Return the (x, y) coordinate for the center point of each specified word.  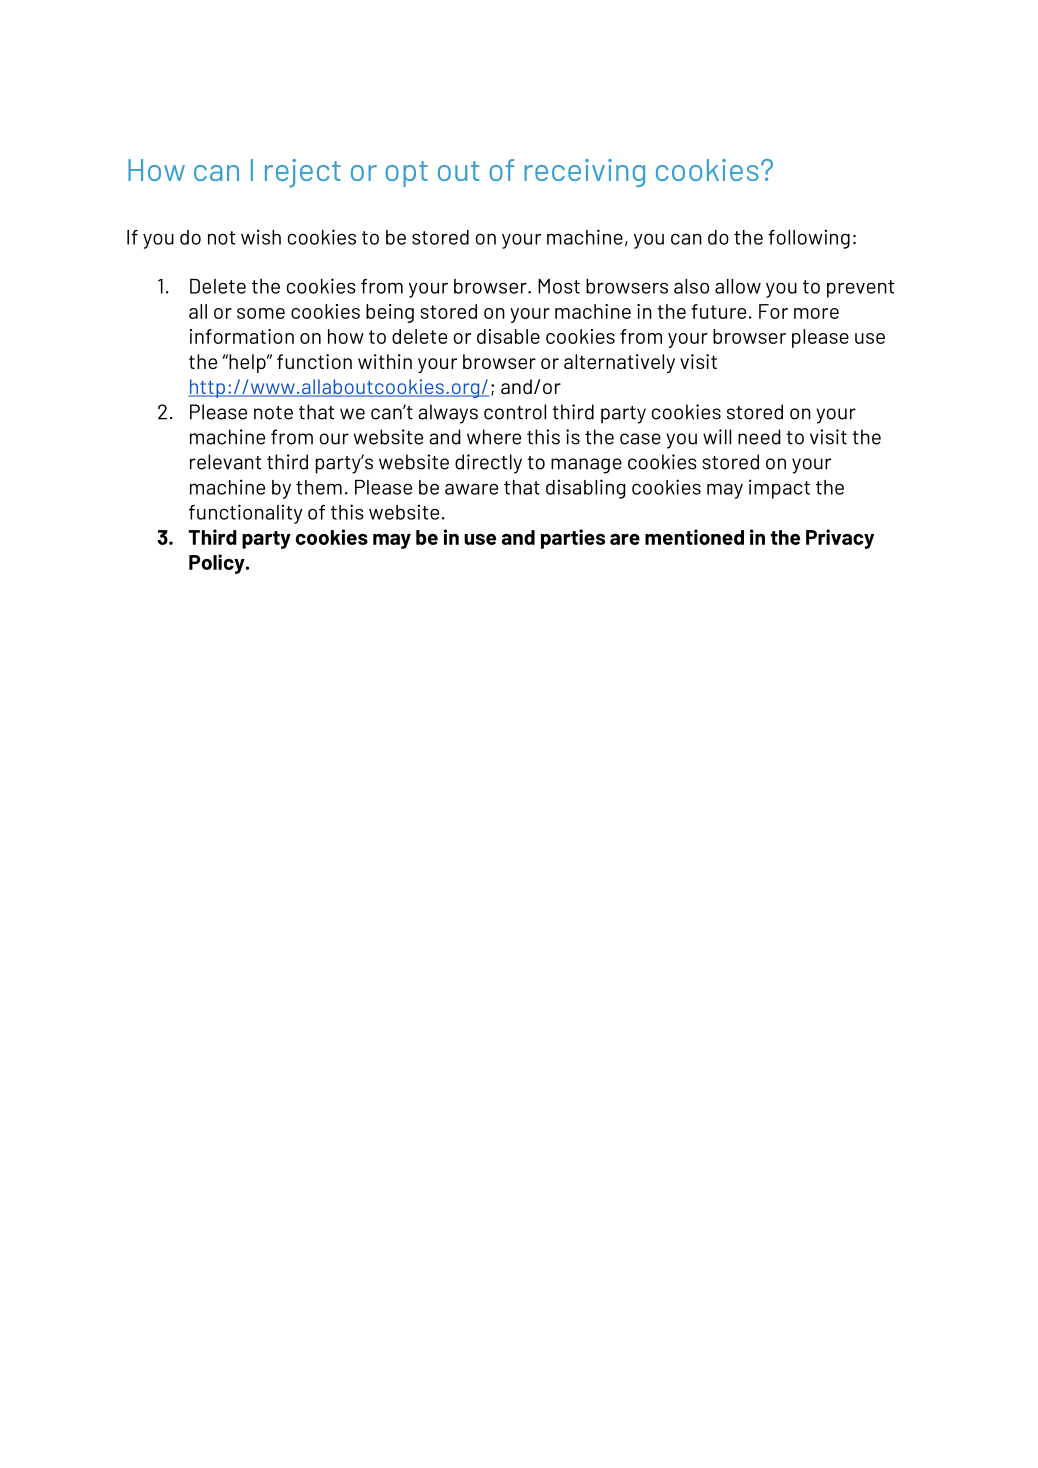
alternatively (619, 363)
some (261, 313)
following (809, 239)
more (816, 313)
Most (559, 286)
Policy (218, 564)
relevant (225, 462)
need (759, 437)
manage (586, 466)
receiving (584, 173)
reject (303, 173)
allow (738, 286)
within (385, 361)
